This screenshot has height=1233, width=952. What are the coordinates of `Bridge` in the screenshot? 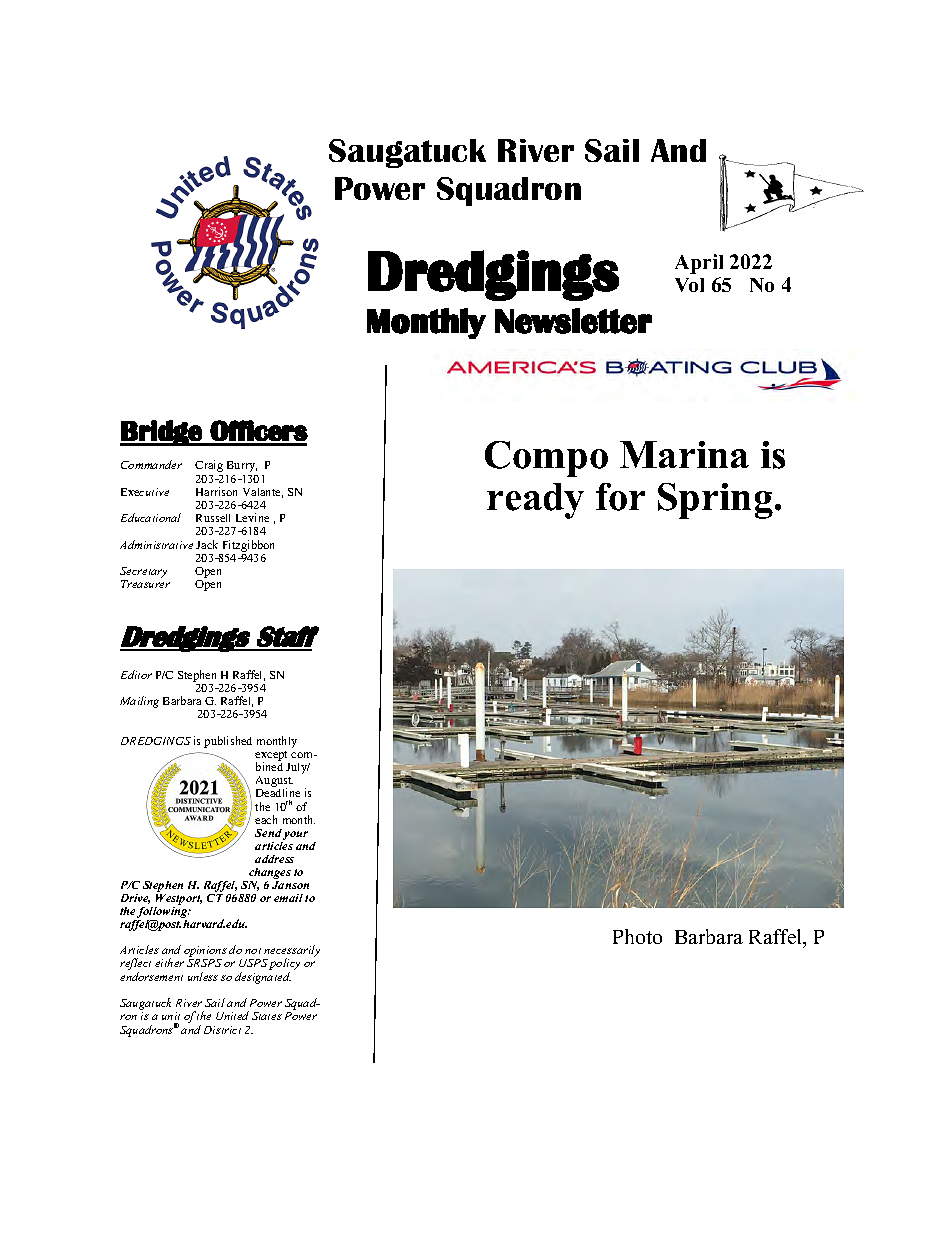 It's located at (162, 433).
